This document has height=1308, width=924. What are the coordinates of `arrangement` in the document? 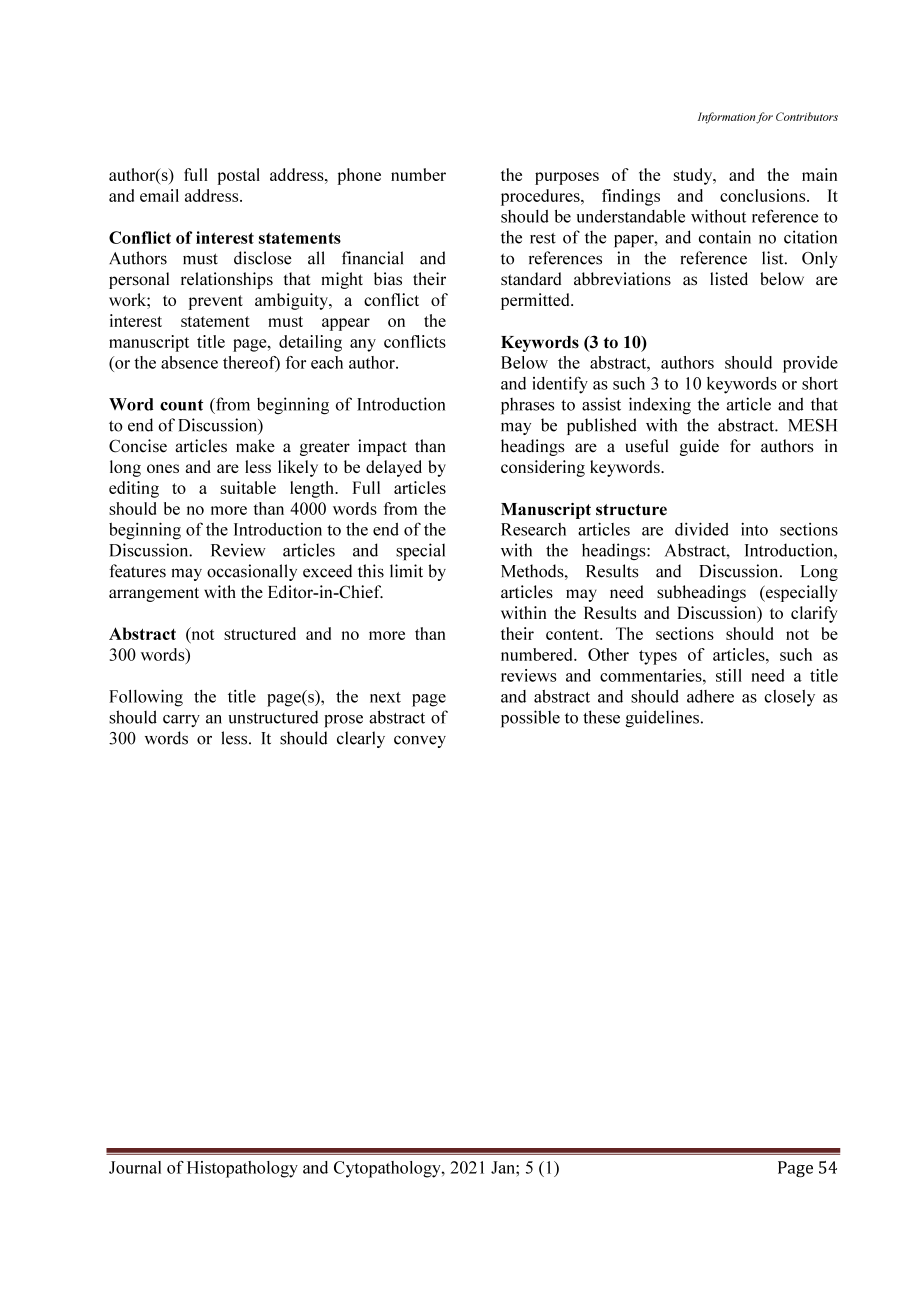 It's located at (154, 594).
